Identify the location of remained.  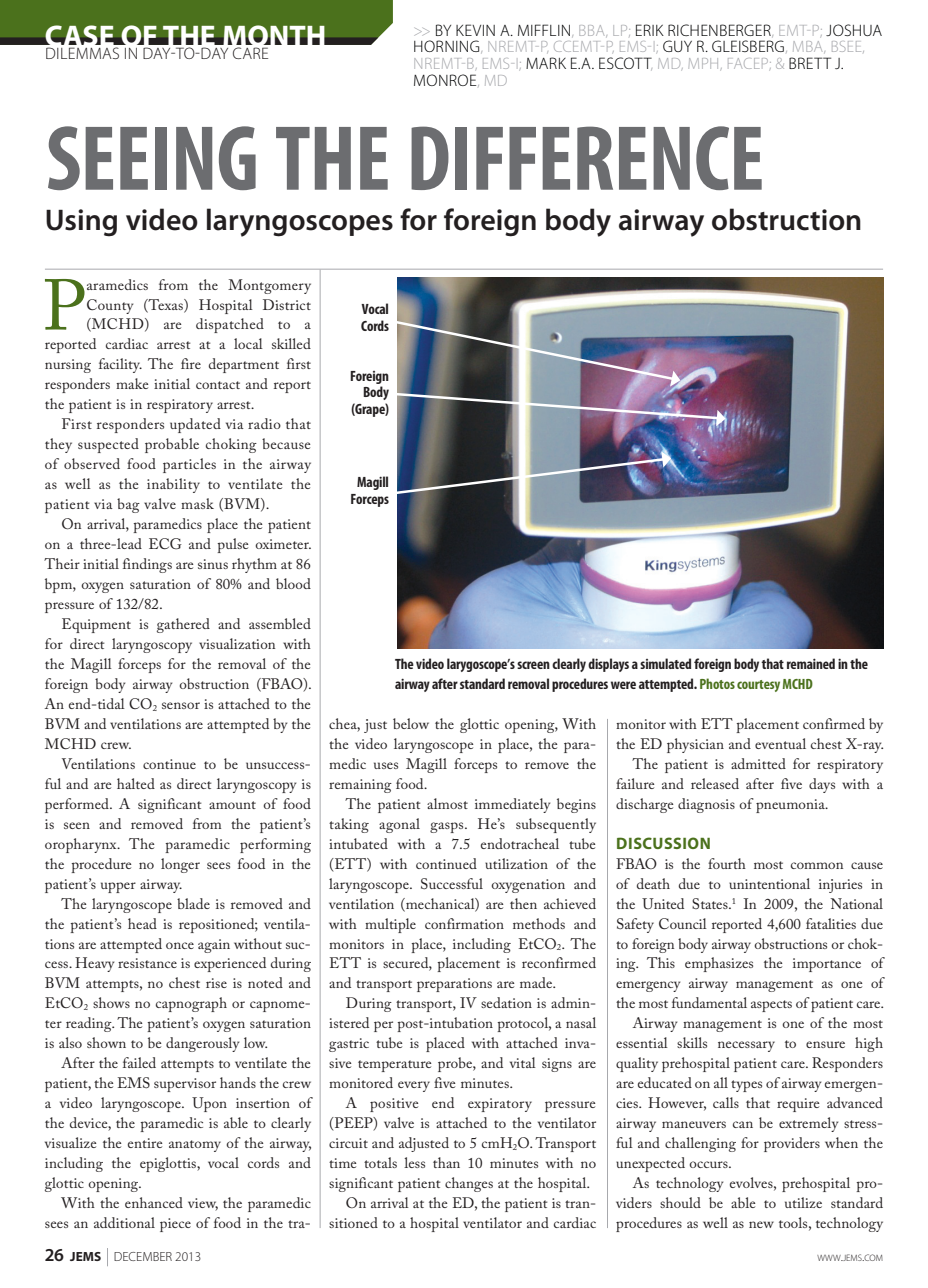
(811, 663).
